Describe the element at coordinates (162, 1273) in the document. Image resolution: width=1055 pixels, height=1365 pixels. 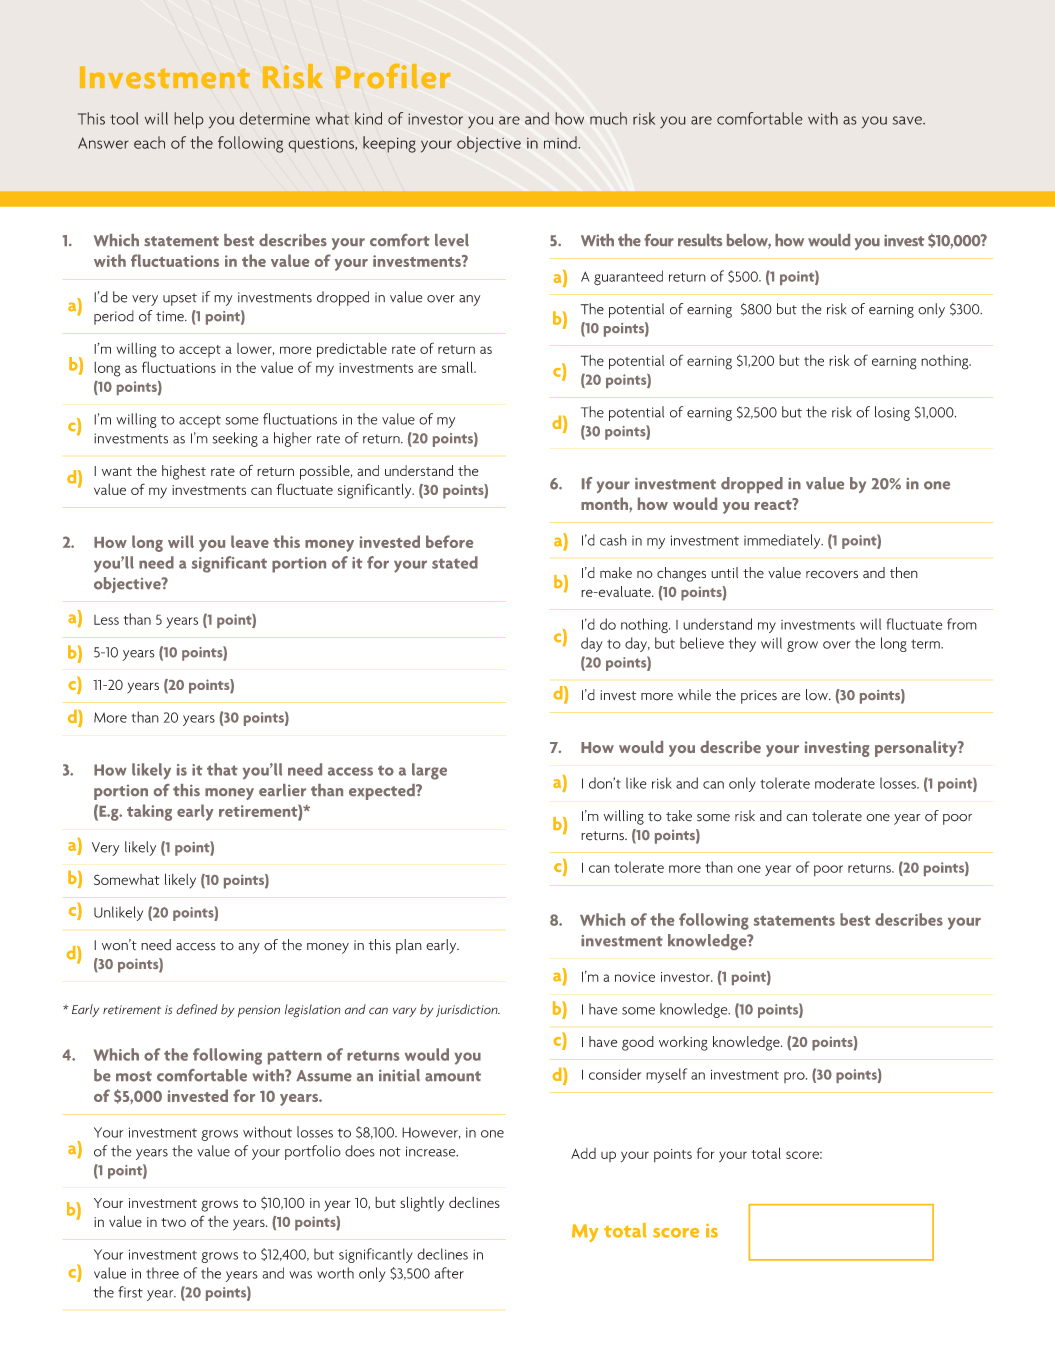
I see `three` at that location.
